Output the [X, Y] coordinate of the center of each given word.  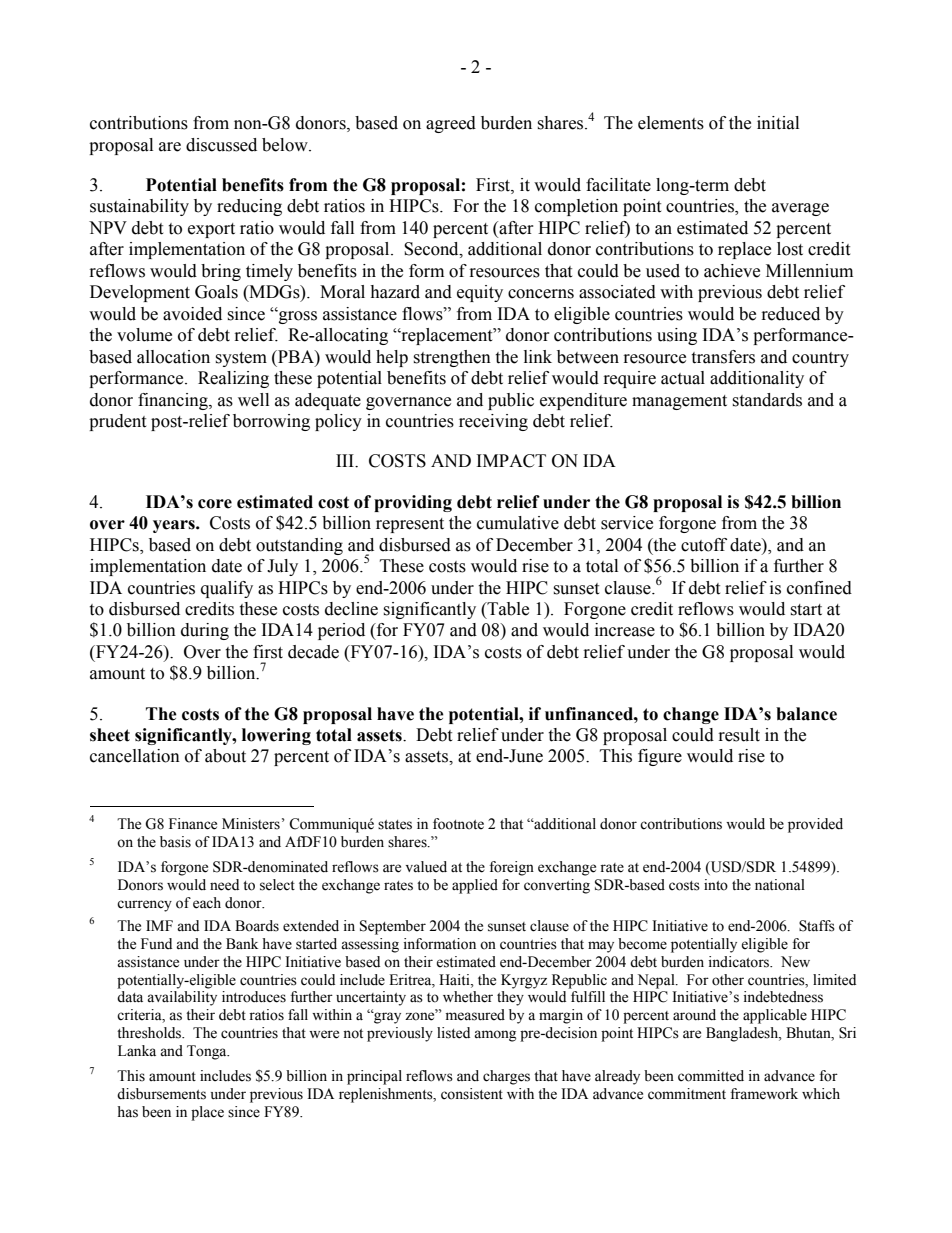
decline [351, 609]
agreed [451, 124]
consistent [472, 1094]
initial [778, 123]
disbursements [161, 1094]
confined [819, 588]
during [205, 631]
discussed [221, 145]
